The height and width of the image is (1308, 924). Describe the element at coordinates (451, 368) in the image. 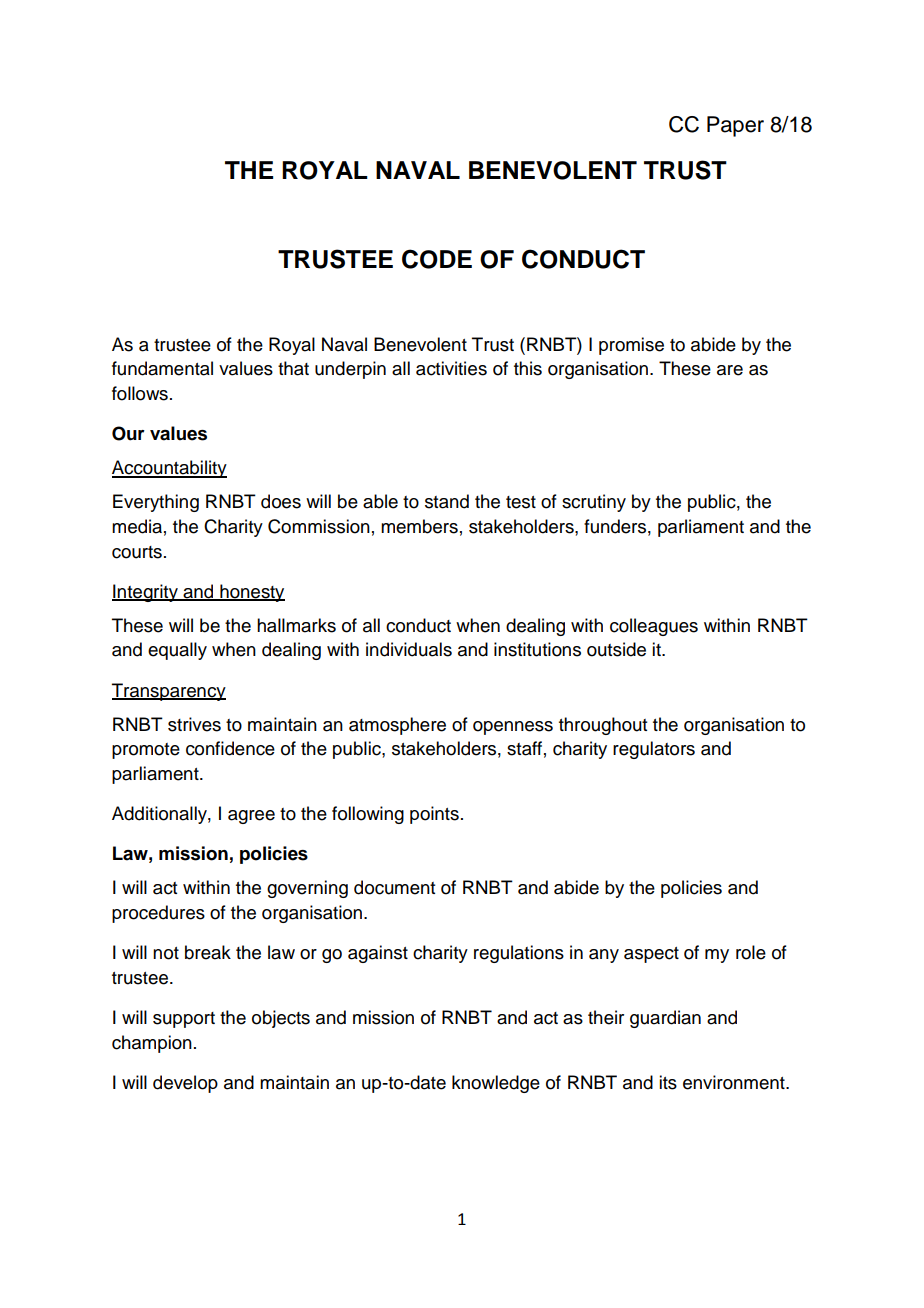

I see `activities` at that location.
